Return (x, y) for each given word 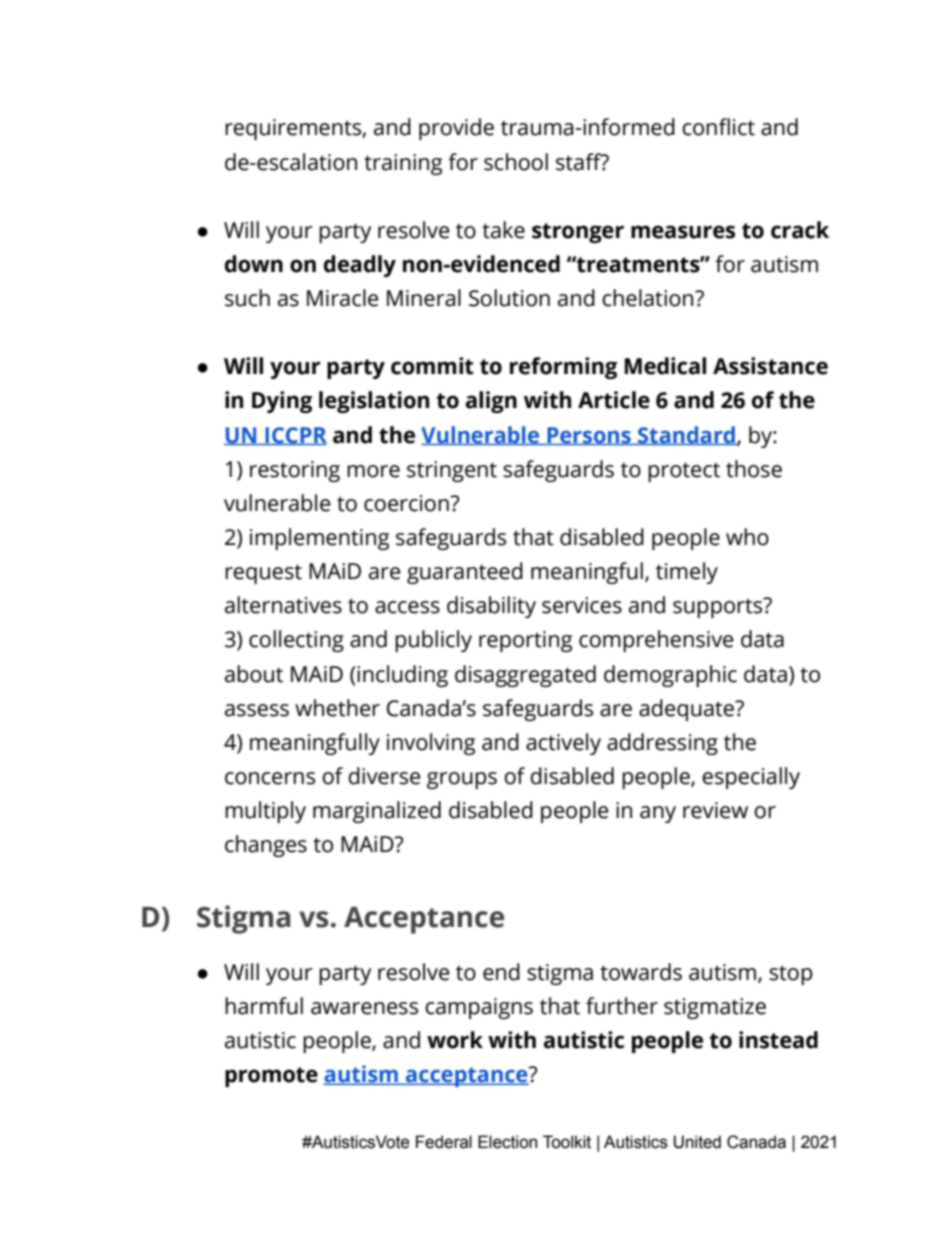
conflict (718, 127)
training (403, 164)
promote (271, 1077)
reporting (525, 641)
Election (507, 1142)
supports (719, 608)
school (516, 162)
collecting (296, 641)
